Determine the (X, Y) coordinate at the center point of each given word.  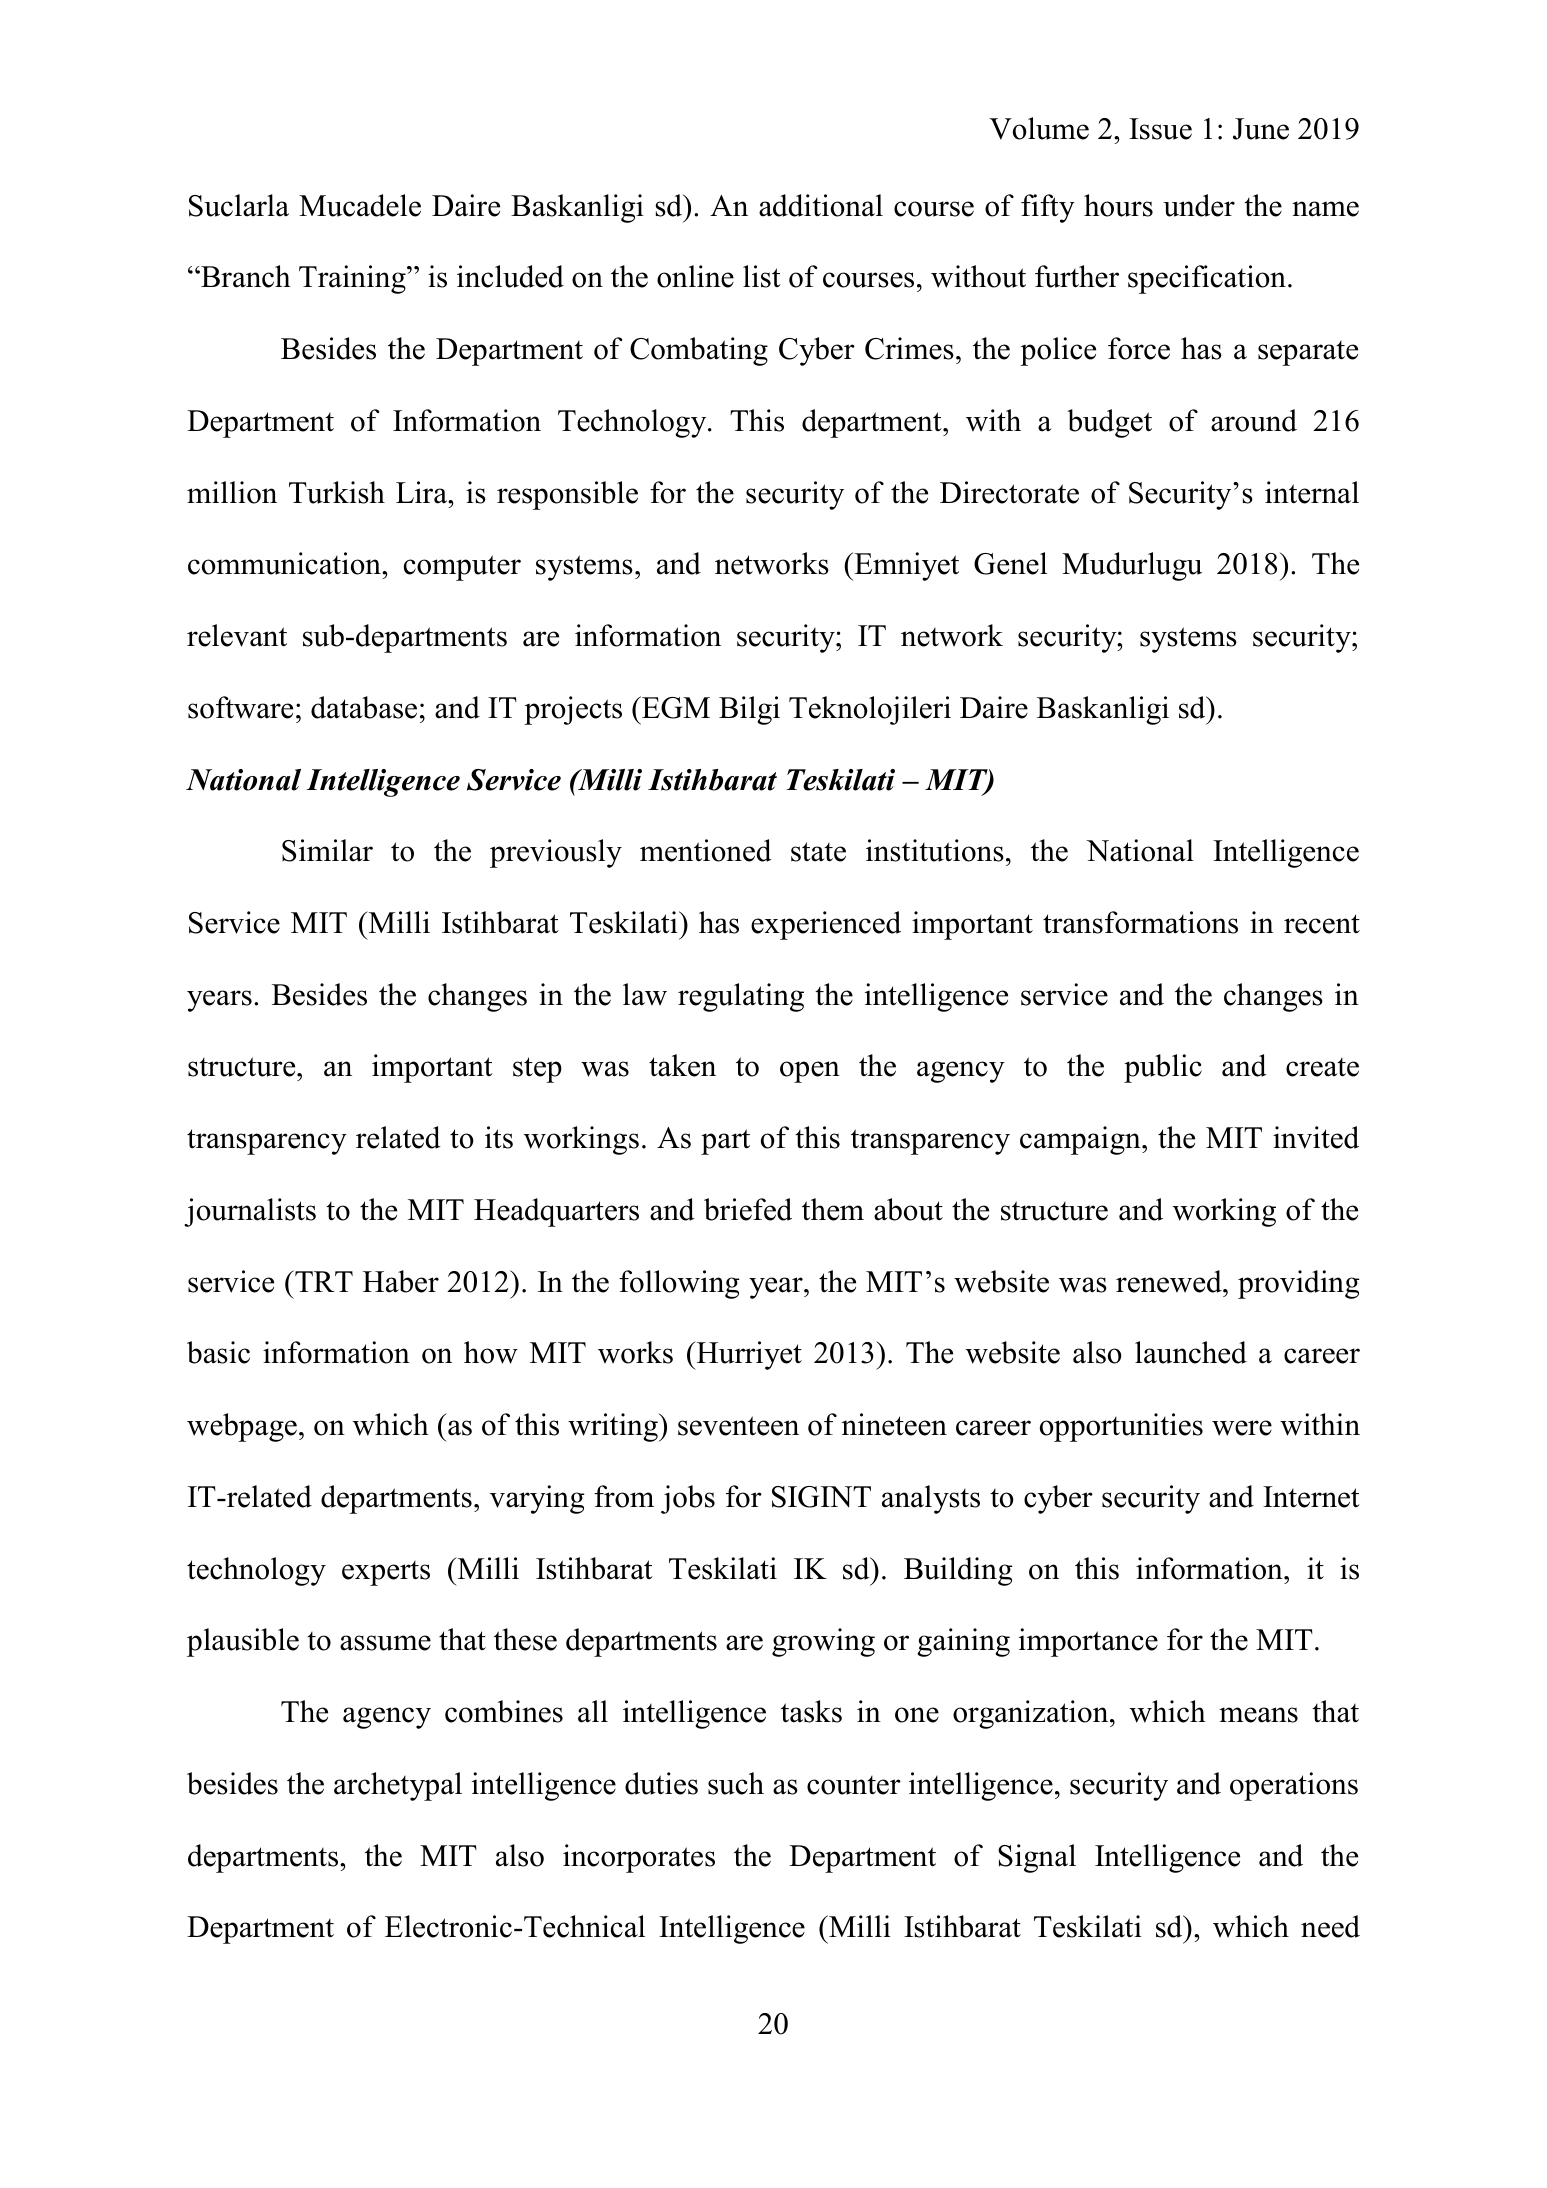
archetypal (398, 1786)
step (537, 1070)
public (1163, 1068)
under (1199, 205)
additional (821, 205)
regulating (741, 997)
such (736, 1783)
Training (353, 279)
